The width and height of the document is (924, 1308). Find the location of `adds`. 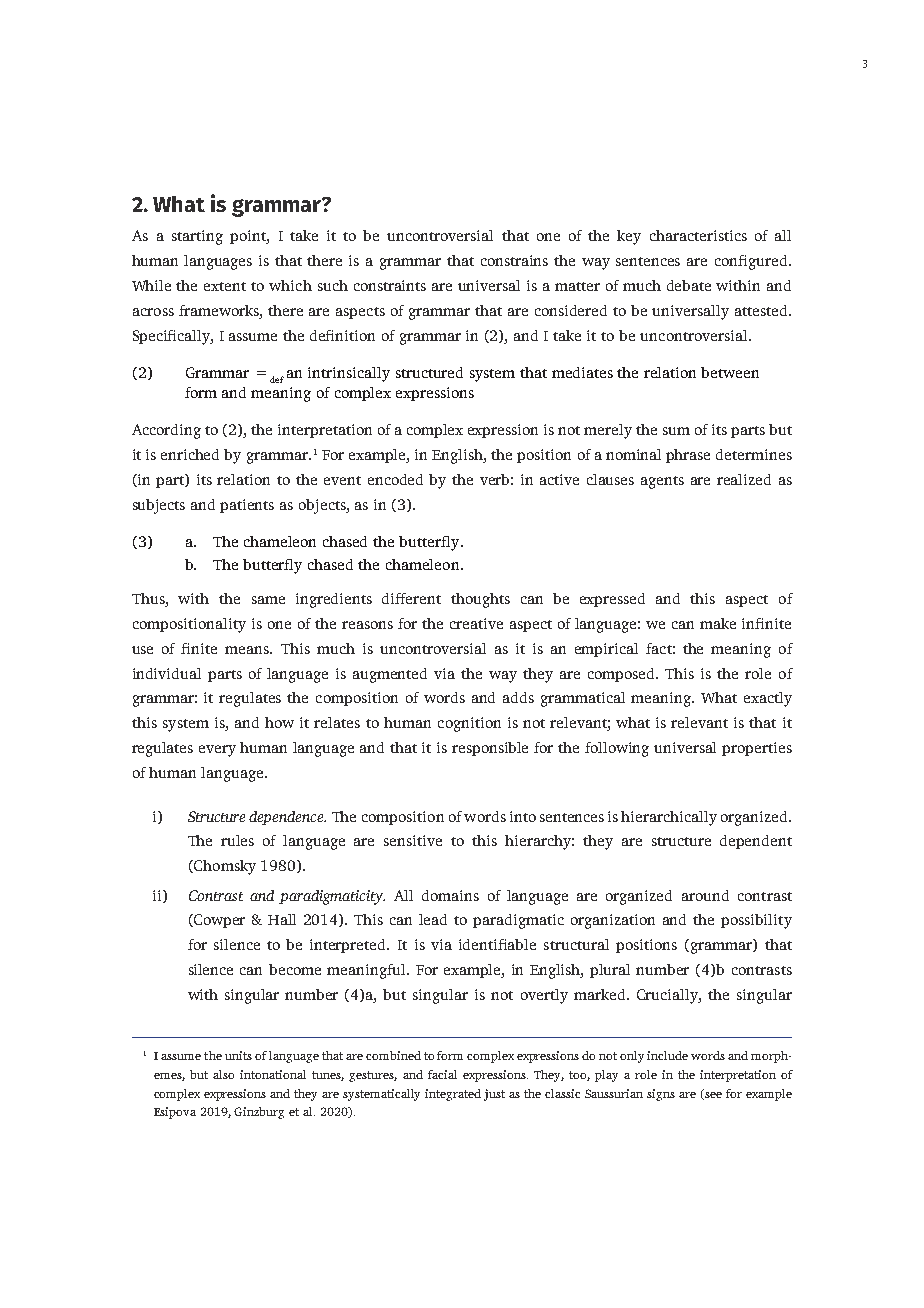

adds is located at coordinates (518, 697).
